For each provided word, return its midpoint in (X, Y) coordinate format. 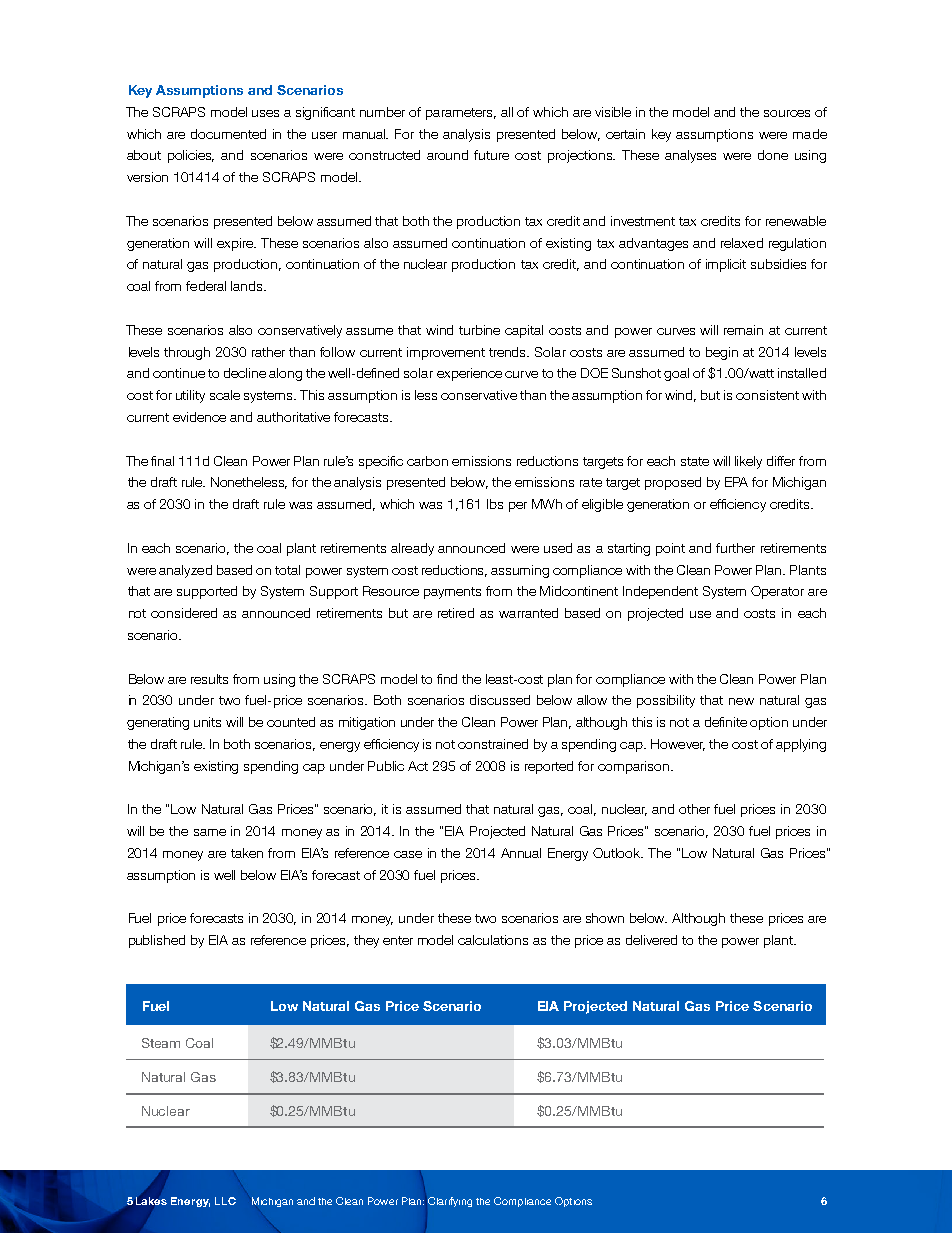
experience (469, 374)
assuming (520, 571)
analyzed (185, 571)
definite (726, 722)
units (207, 722)
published (157, 941)
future (491, 155)
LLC (225, 1201)
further (735, 548)
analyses (690, 156)
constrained (493, 744)
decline (245, 373)
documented (228, 134)
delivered (651, 940)
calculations (493, 940)
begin (722, 353)
